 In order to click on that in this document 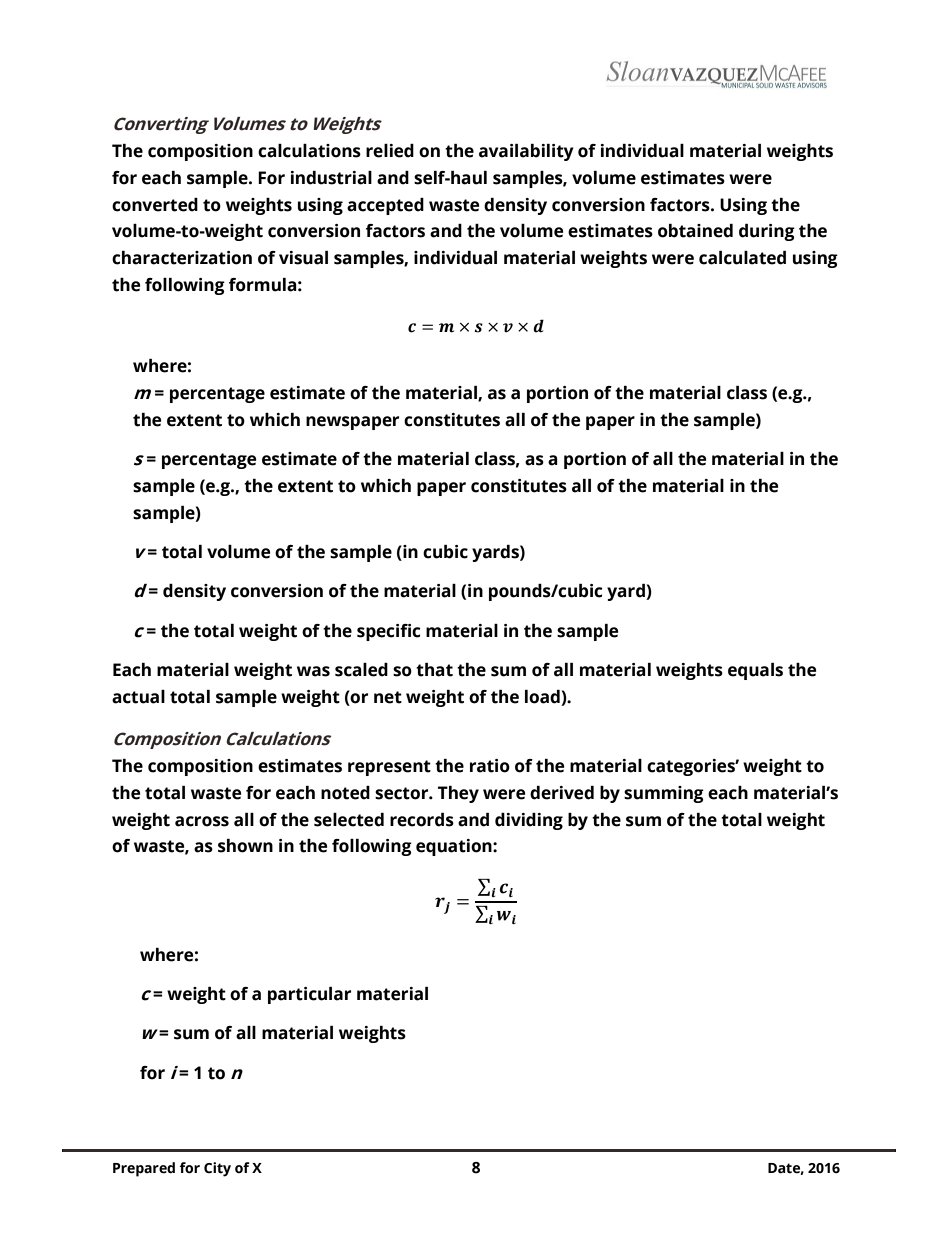, I will do `click(434, 670)`.
